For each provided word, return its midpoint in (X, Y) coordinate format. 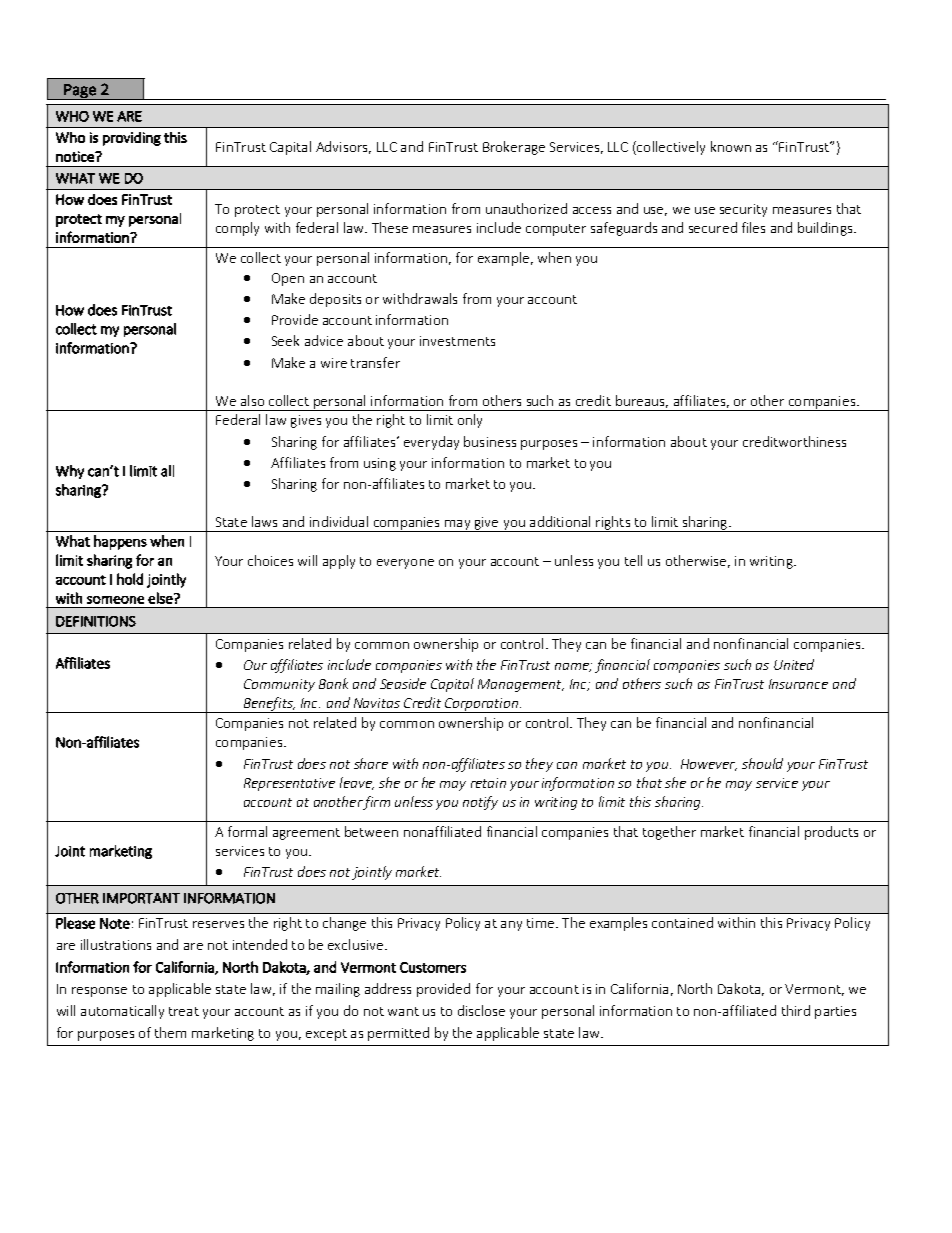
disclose (481, 1010)
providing (132, 139)
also (252, 400)
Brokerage (514, 148)
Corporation (481, 705)
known (731, 146)
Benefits (268, 705)
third (796, 1010)
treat (184, 1011)
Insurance (798, 684)
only (470, 421)
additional (560, 521)
